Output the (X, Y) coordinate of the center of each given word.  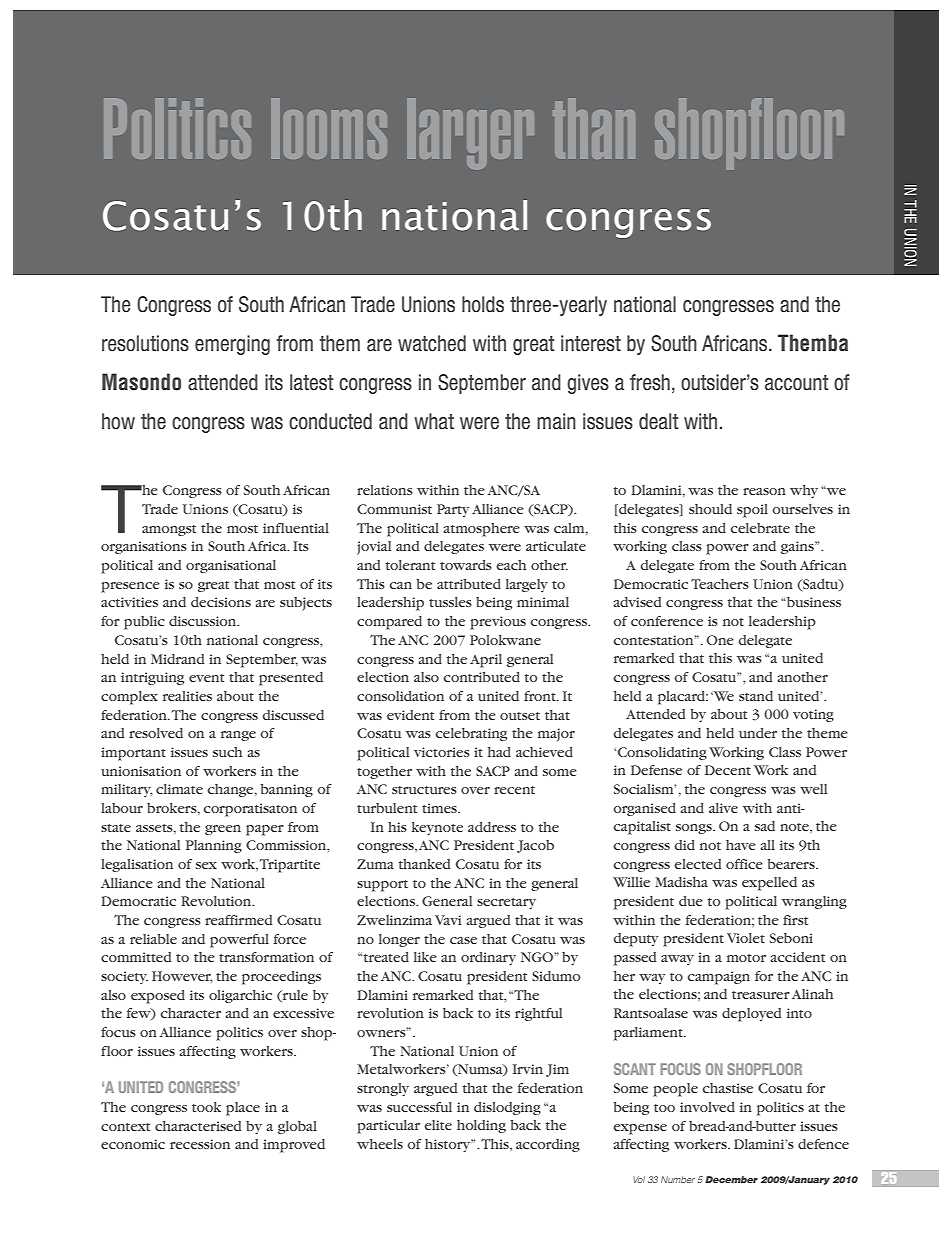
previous (498, 623)
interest (591, 343)
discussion (204, 621)
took (206, 1107)
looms (329, 128)
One (720, 640)
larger (470, 133)
